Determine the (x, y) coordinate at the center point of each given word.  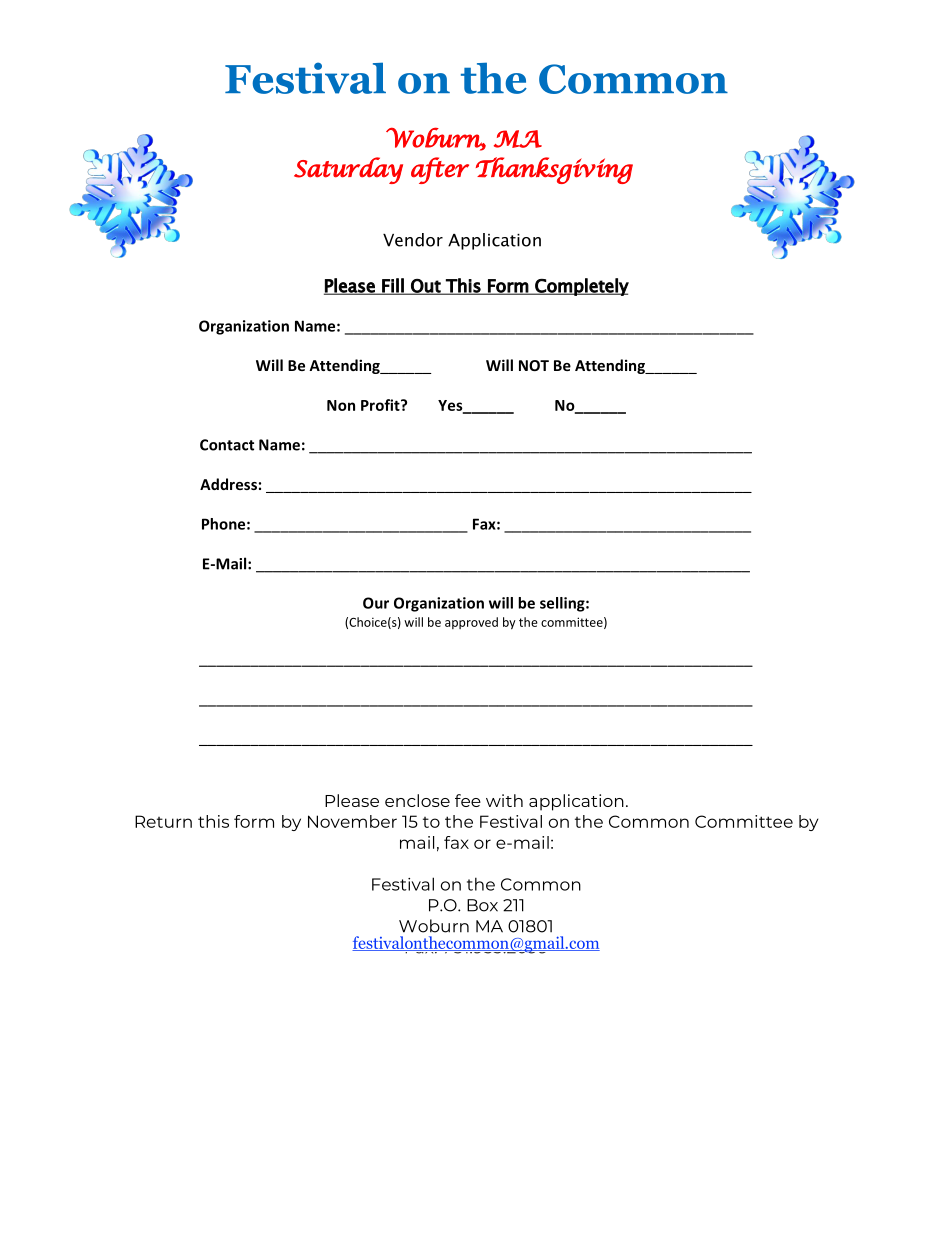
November (352, 821)
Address (228, 484)
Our (376, 603)
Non (341, 405)
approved (471, 623)
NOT (534, 365)
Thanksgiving (554, 170)
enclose (417, 800)
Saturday (348, 170)
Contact (227, 445)
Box (482, 905)
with (504, 800)
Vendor (413, 240)
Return (163, 821)
